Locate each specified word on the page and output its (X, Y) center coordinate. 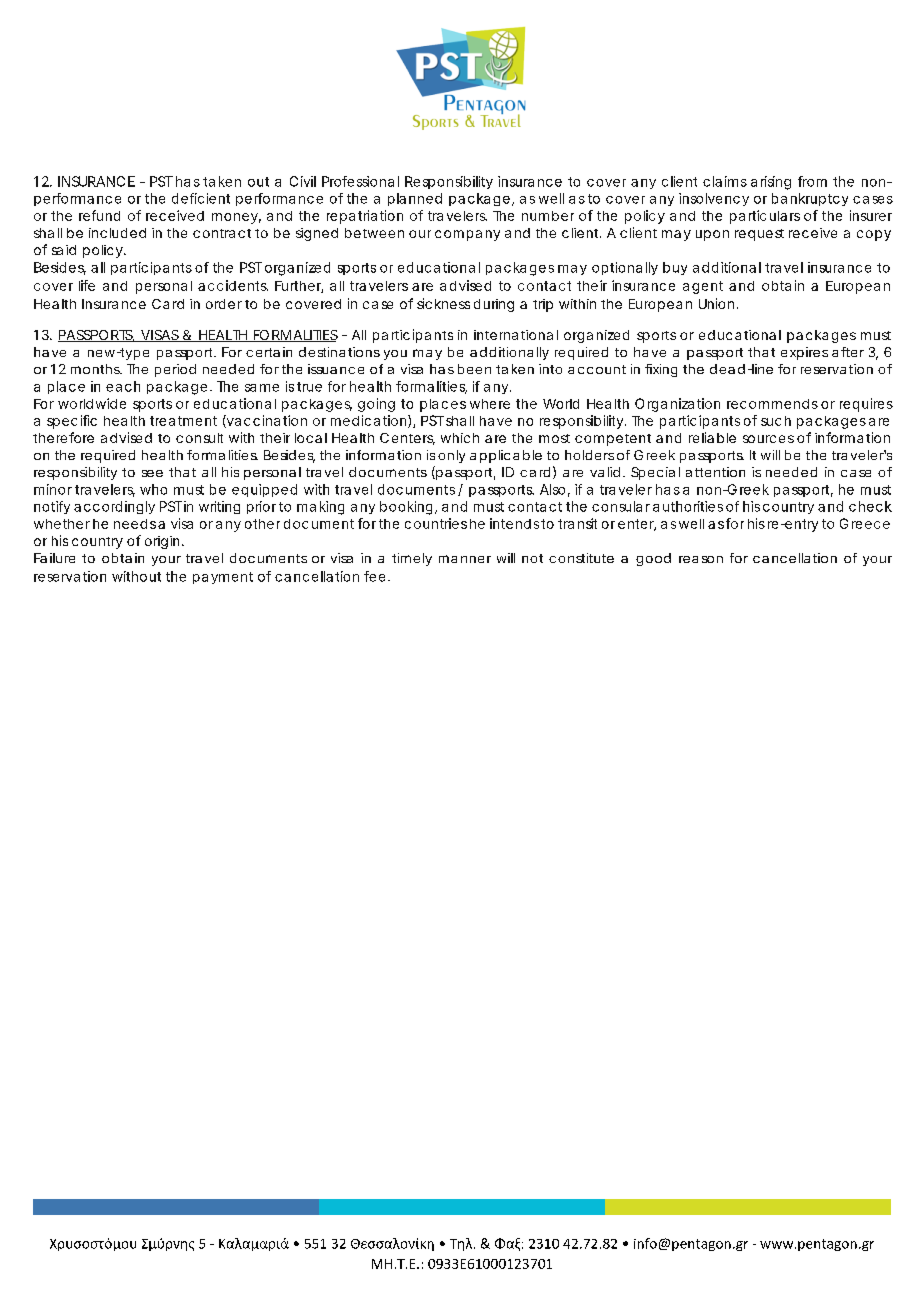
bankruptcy (810, 199)
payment (223, 578)
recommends (772, 404)
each (123, 386)
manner (465, 559)
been (474, 369)
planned (415, 199)
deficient (201, 198)
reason (701, 559)
